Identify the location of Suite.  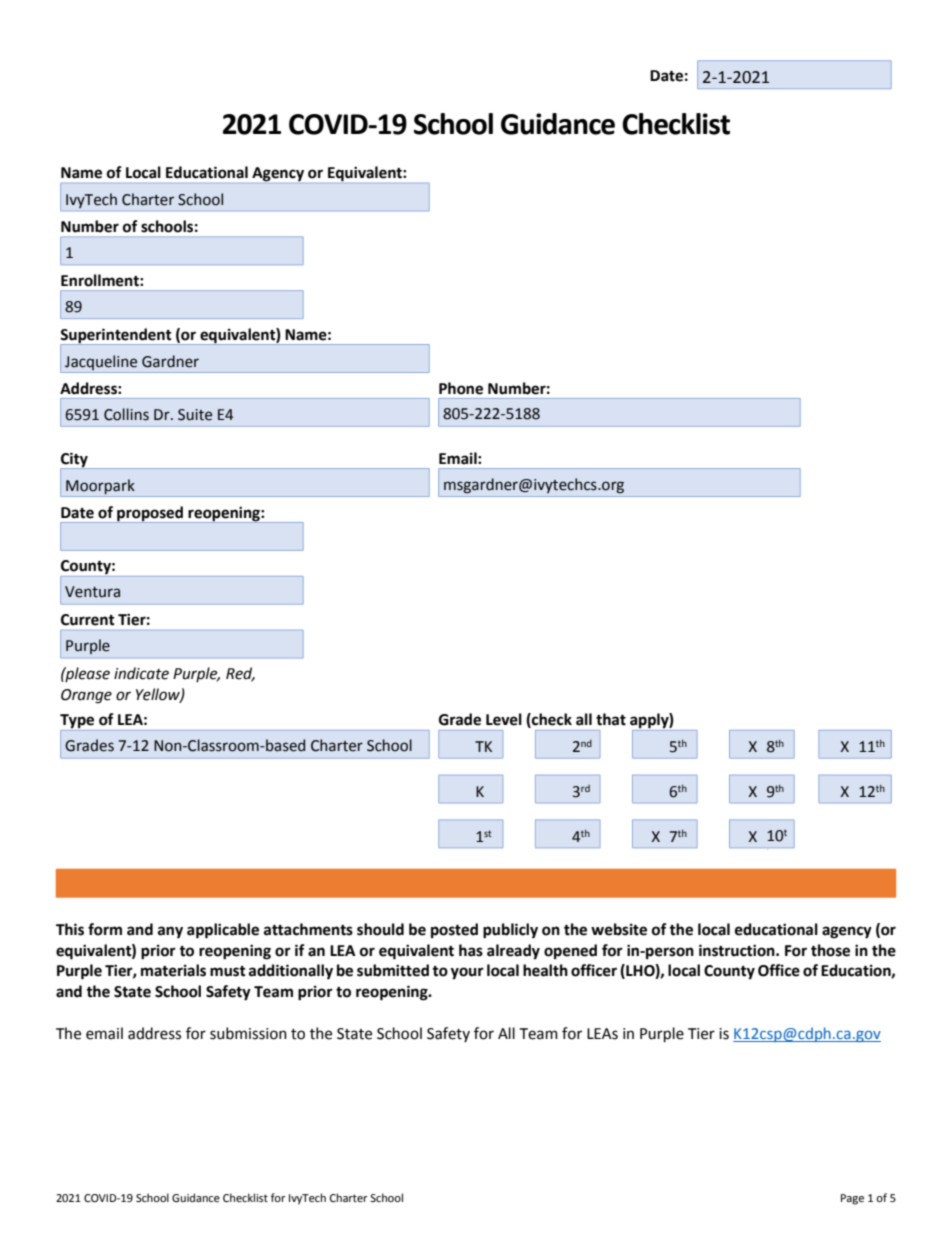
(195, 415).
